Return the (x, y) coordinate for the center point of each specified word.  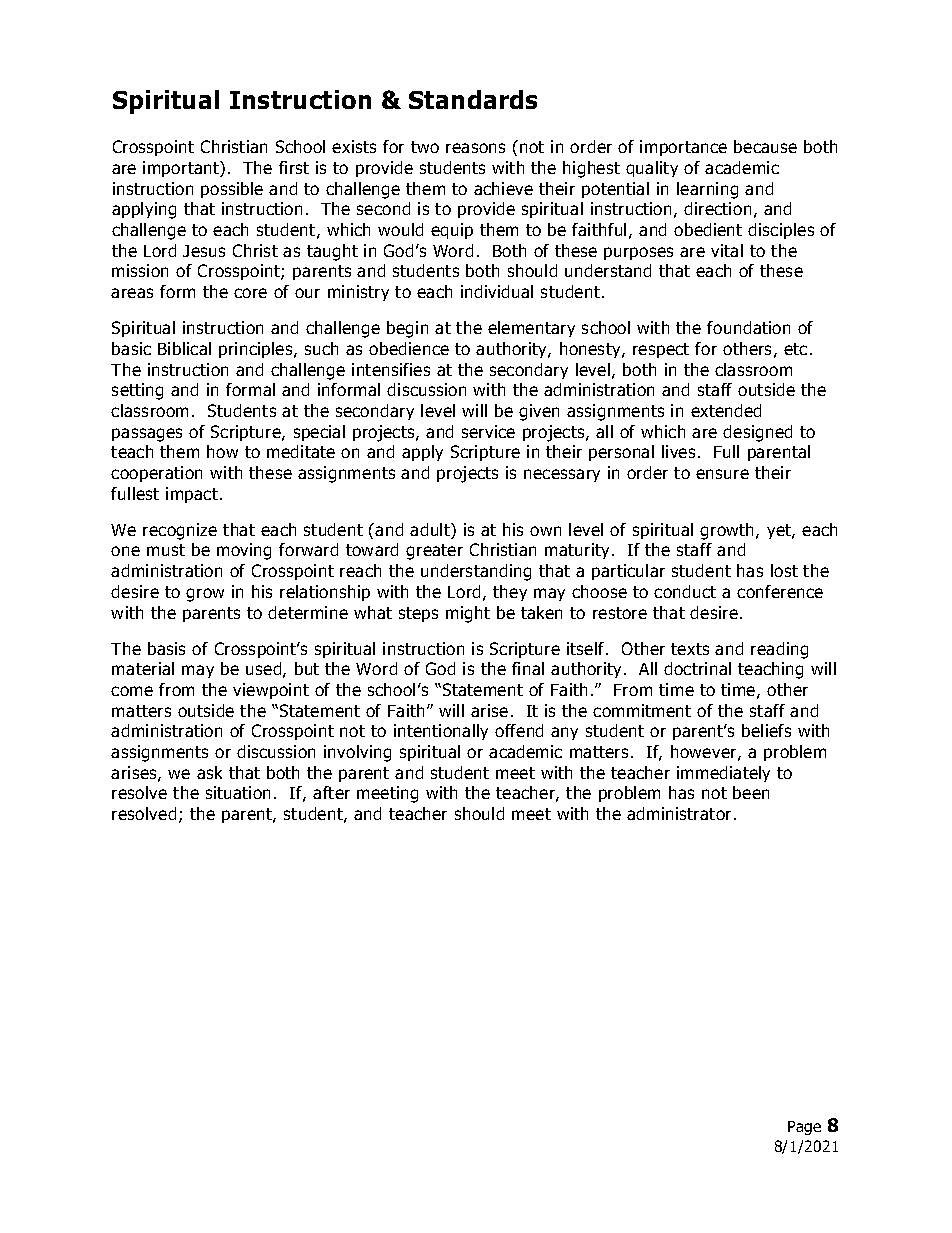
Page (804, 1128)
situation (238, 792)
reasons (475, 148)
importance (683, 148)
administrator (679, 813)
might (468, 614)
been (751, 792)
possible (232, 190)
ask (209, 772)
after (331, 792)
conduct (685, 591)
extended (726, 410)
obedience (409, 348)
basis (166, 648)
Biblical (184, 348)
